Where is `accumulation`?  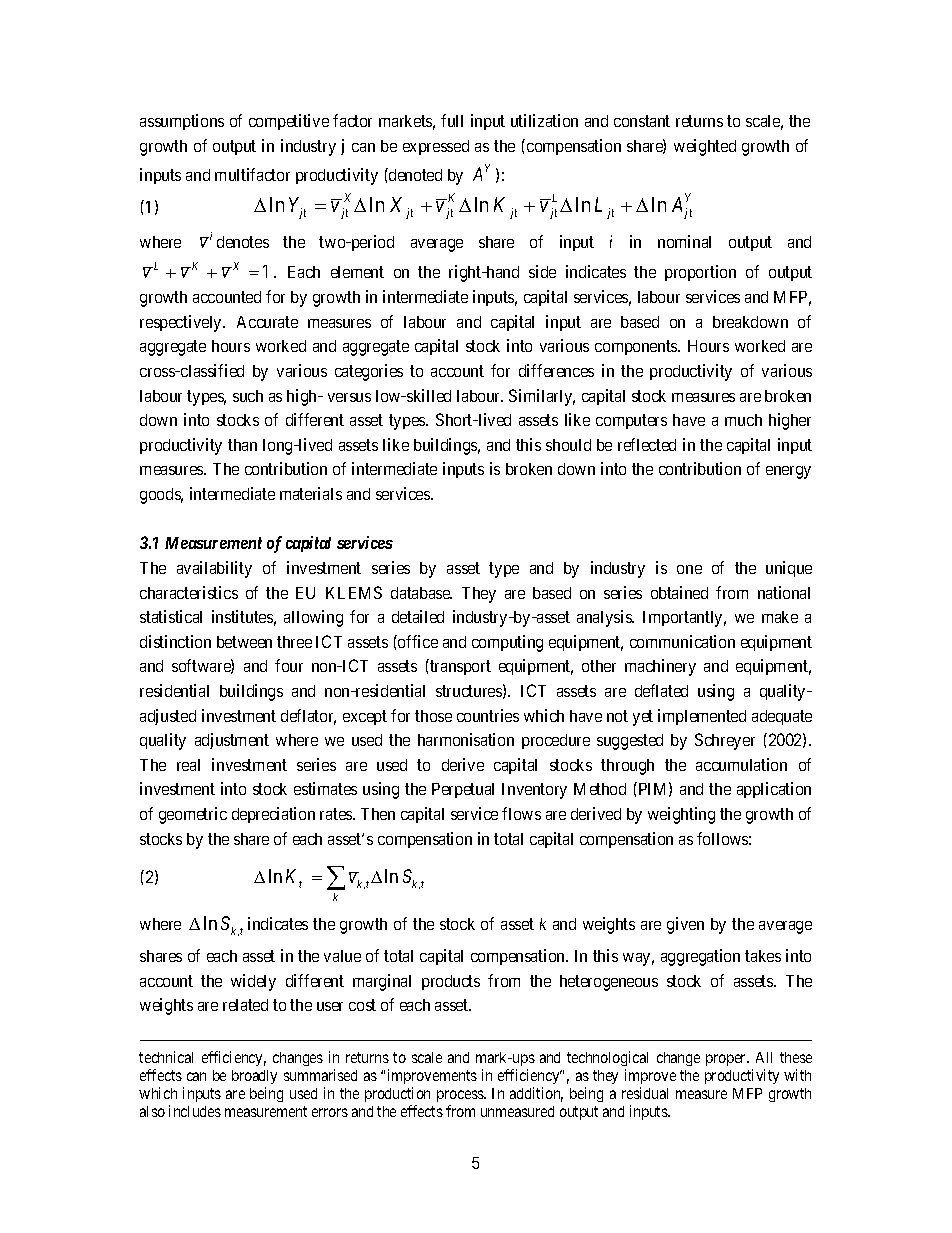 accumulation is located at coordinates (741, 764).
